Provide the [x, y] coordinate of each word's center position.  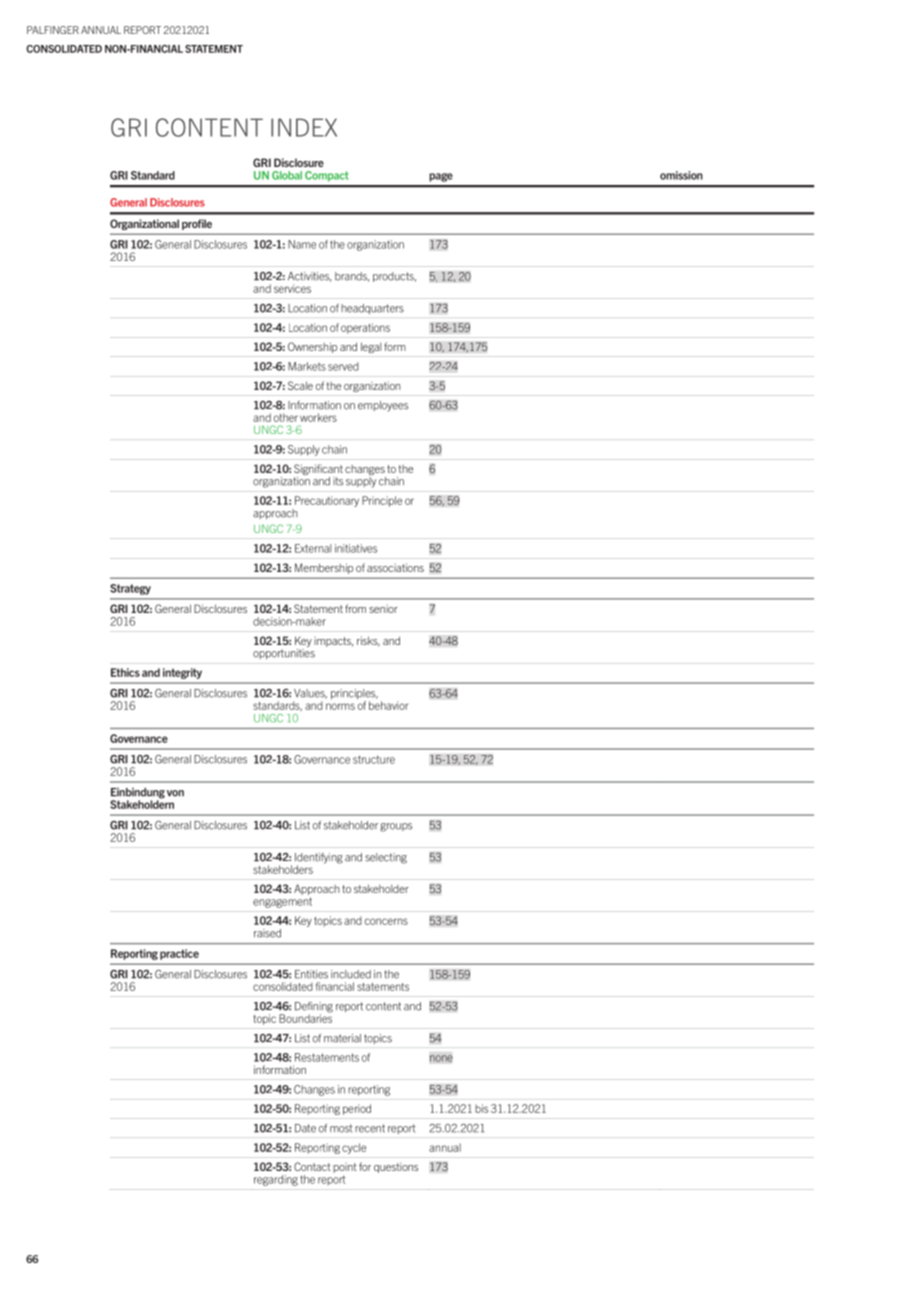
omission [681, 175]
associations [395, 567]
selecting [386, 858]
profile [197, 224]
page [441, 177]
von [175, 793]
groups [396, 827]
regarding [276, 1180]
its [338, 481]
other [286, 417]
